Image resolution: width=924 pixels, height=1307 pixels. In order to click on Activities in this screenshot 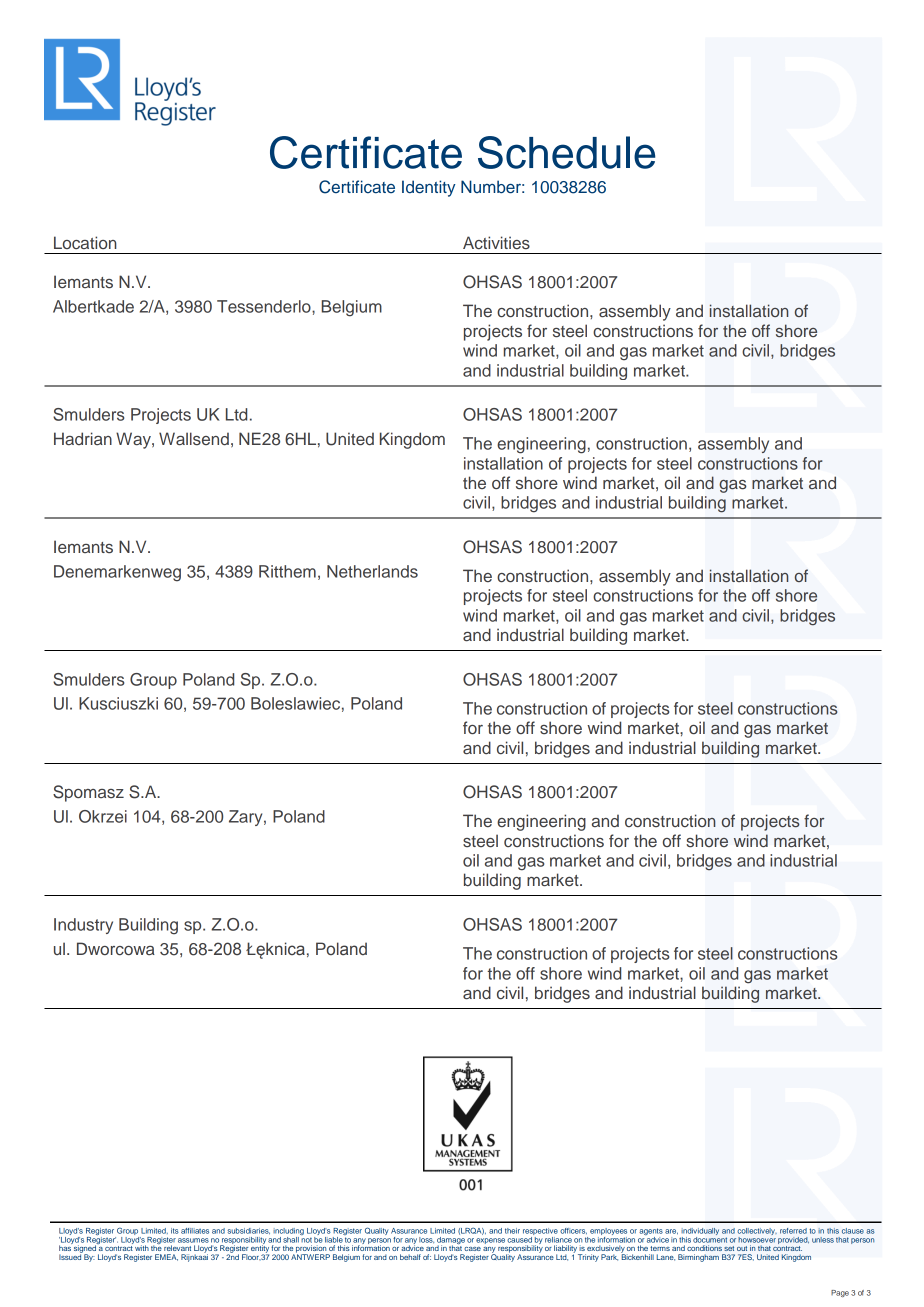, I will do `click(496, 243)`.
